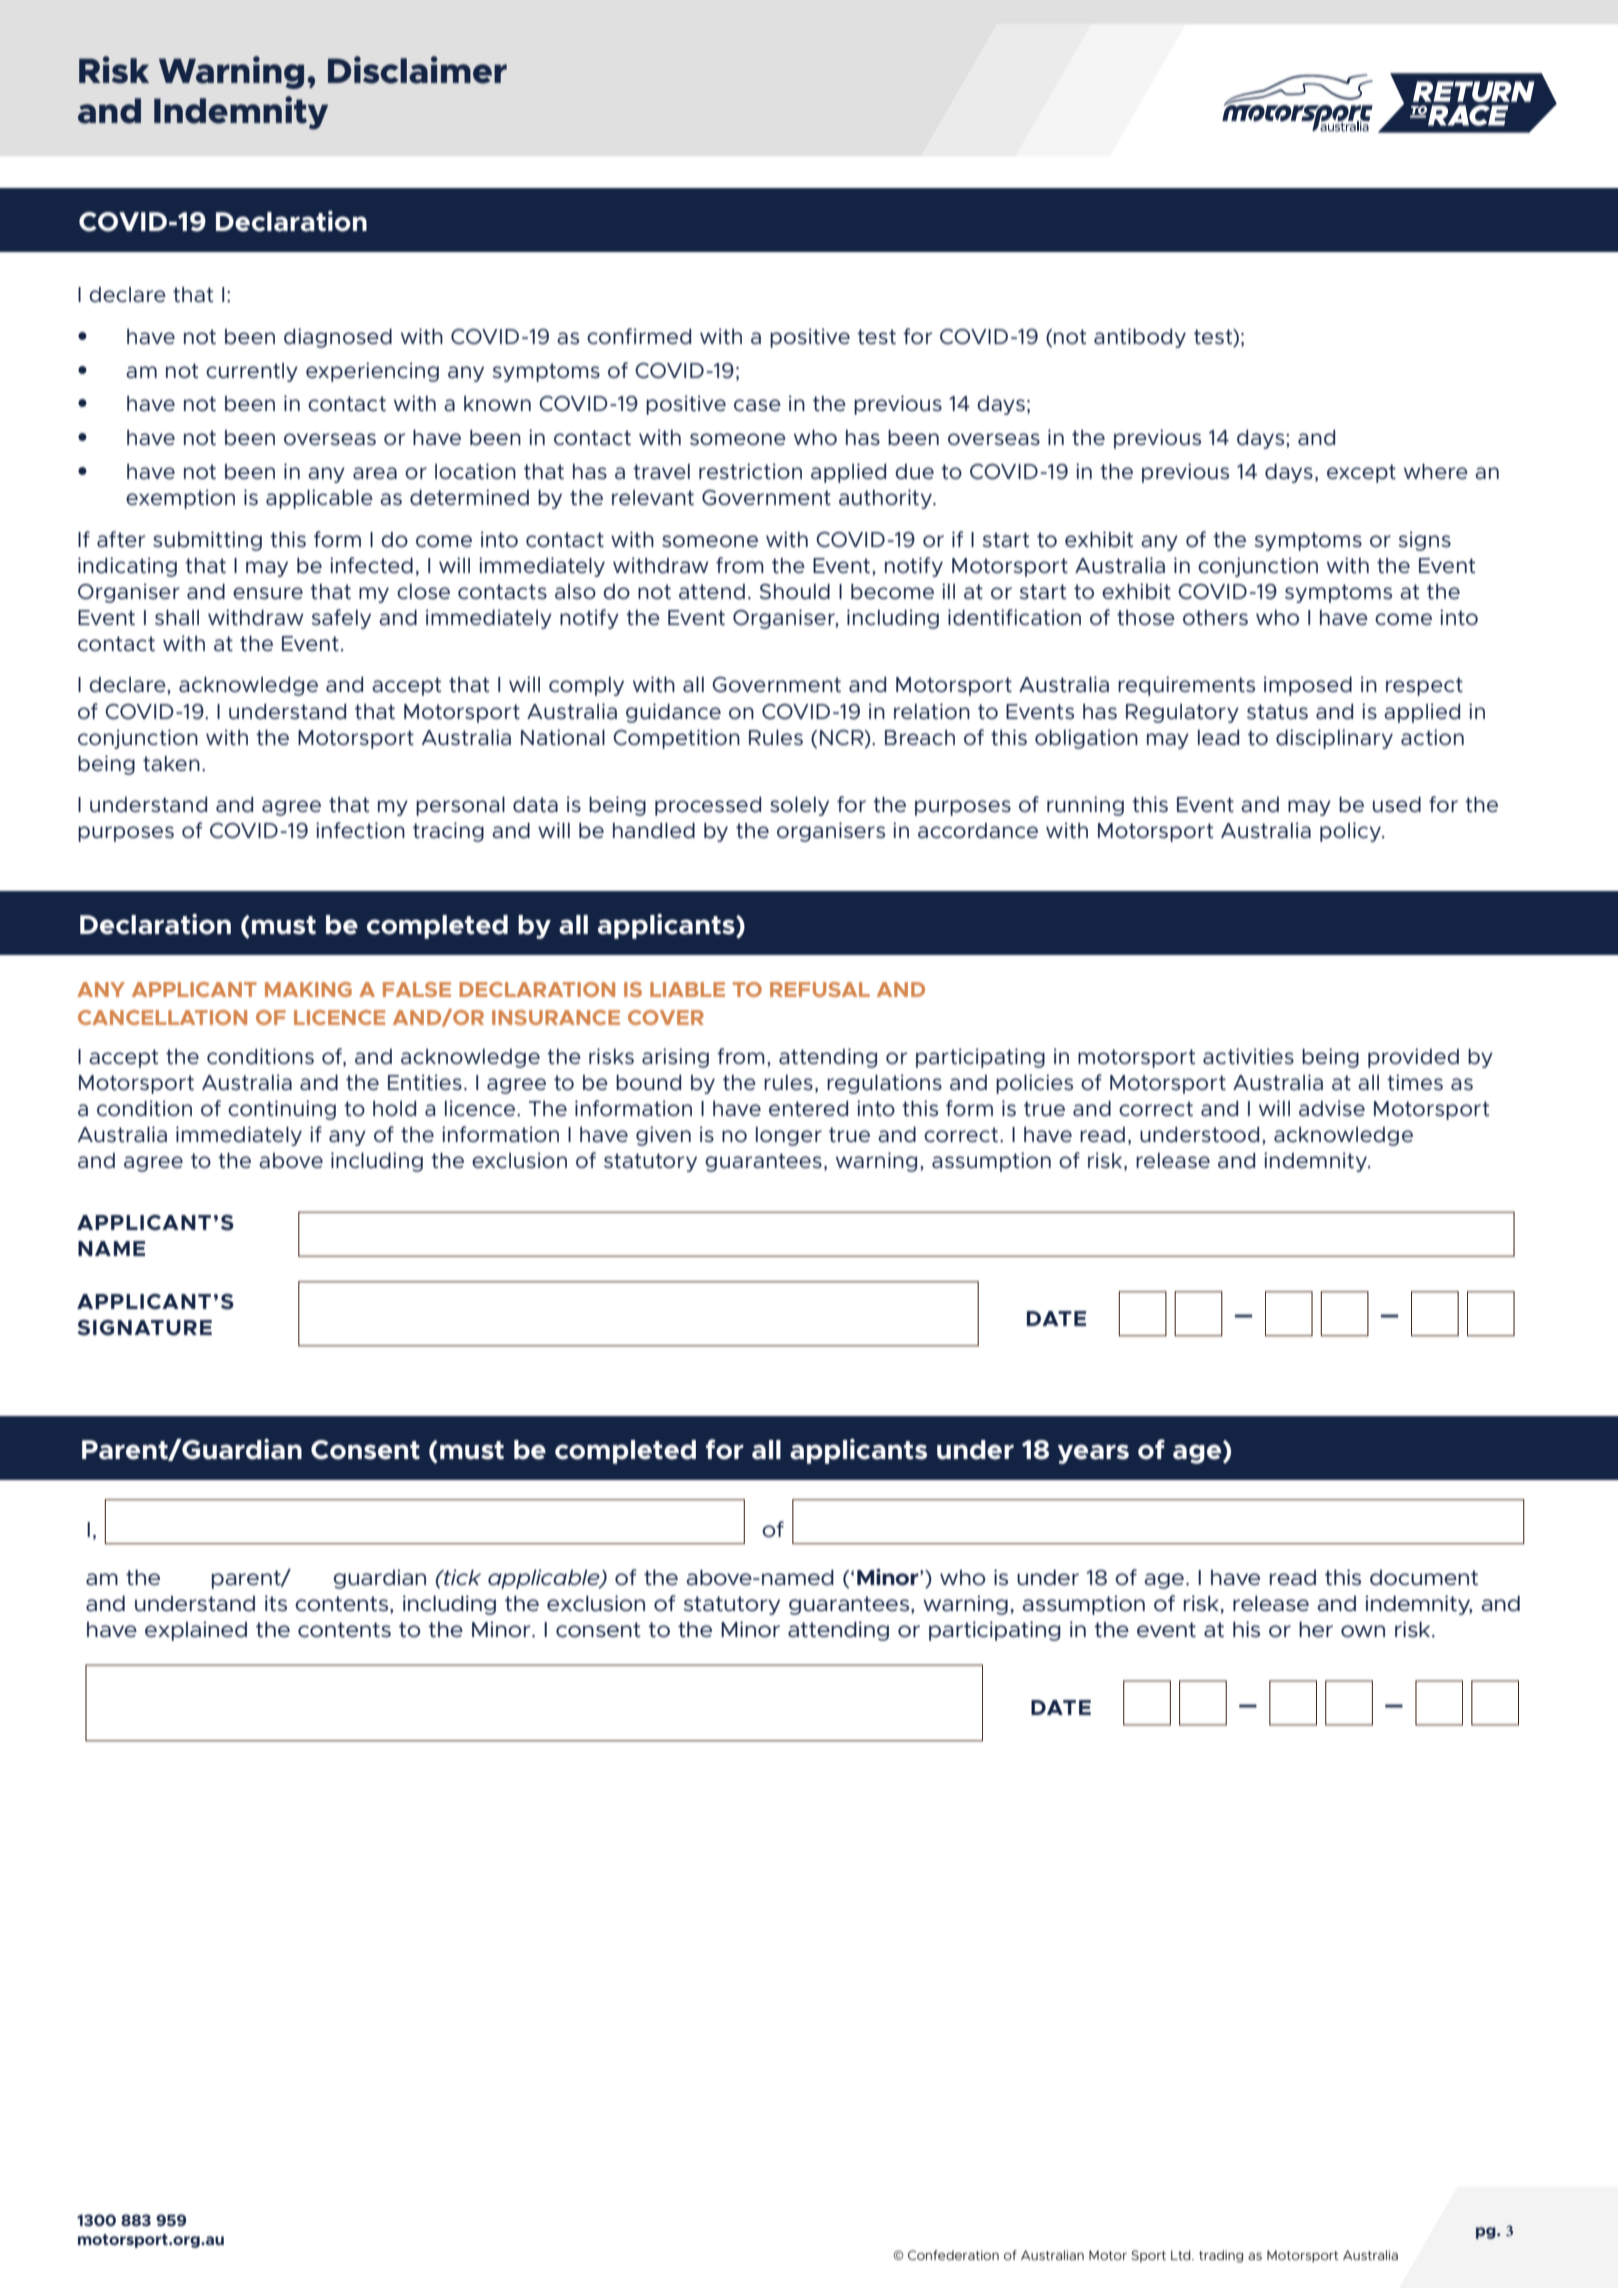 This image has width=1618, height=2288. Describe the element at coordinates (1332, 1108) in the image. I see `advise` at that location.
